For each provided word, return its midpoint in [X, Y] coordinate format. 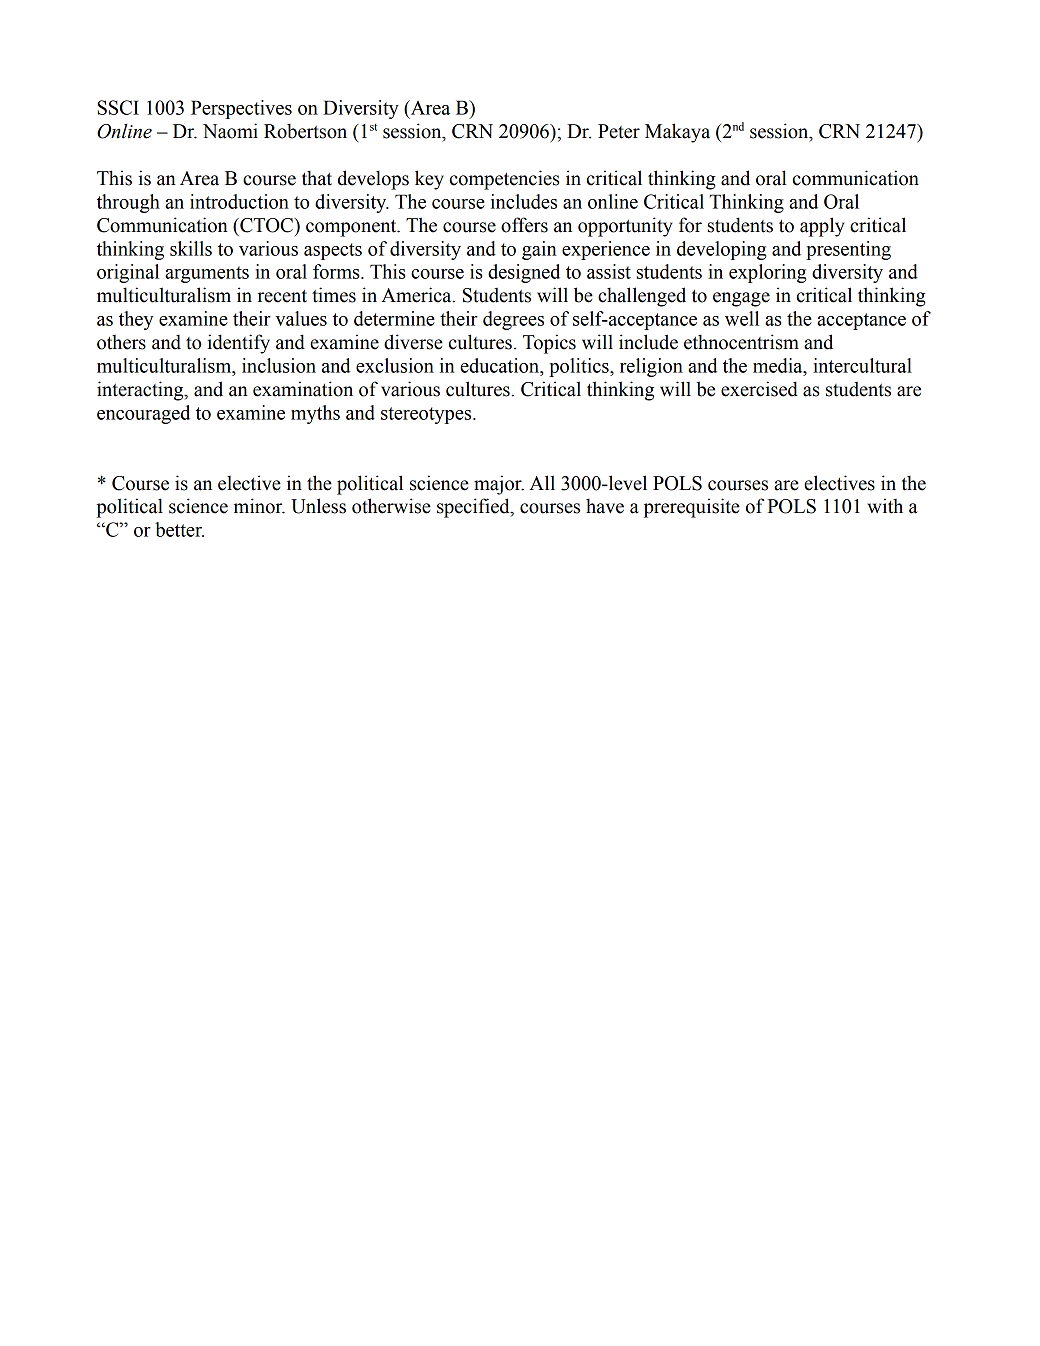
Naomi [230, 131]
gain [539, 250]
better [179, 529]
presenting [848, 250]
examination [303, 389]
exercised [759, 389]
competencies [505, 180]
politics [580, 367]
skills [191, 248]
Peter [619, 131]
